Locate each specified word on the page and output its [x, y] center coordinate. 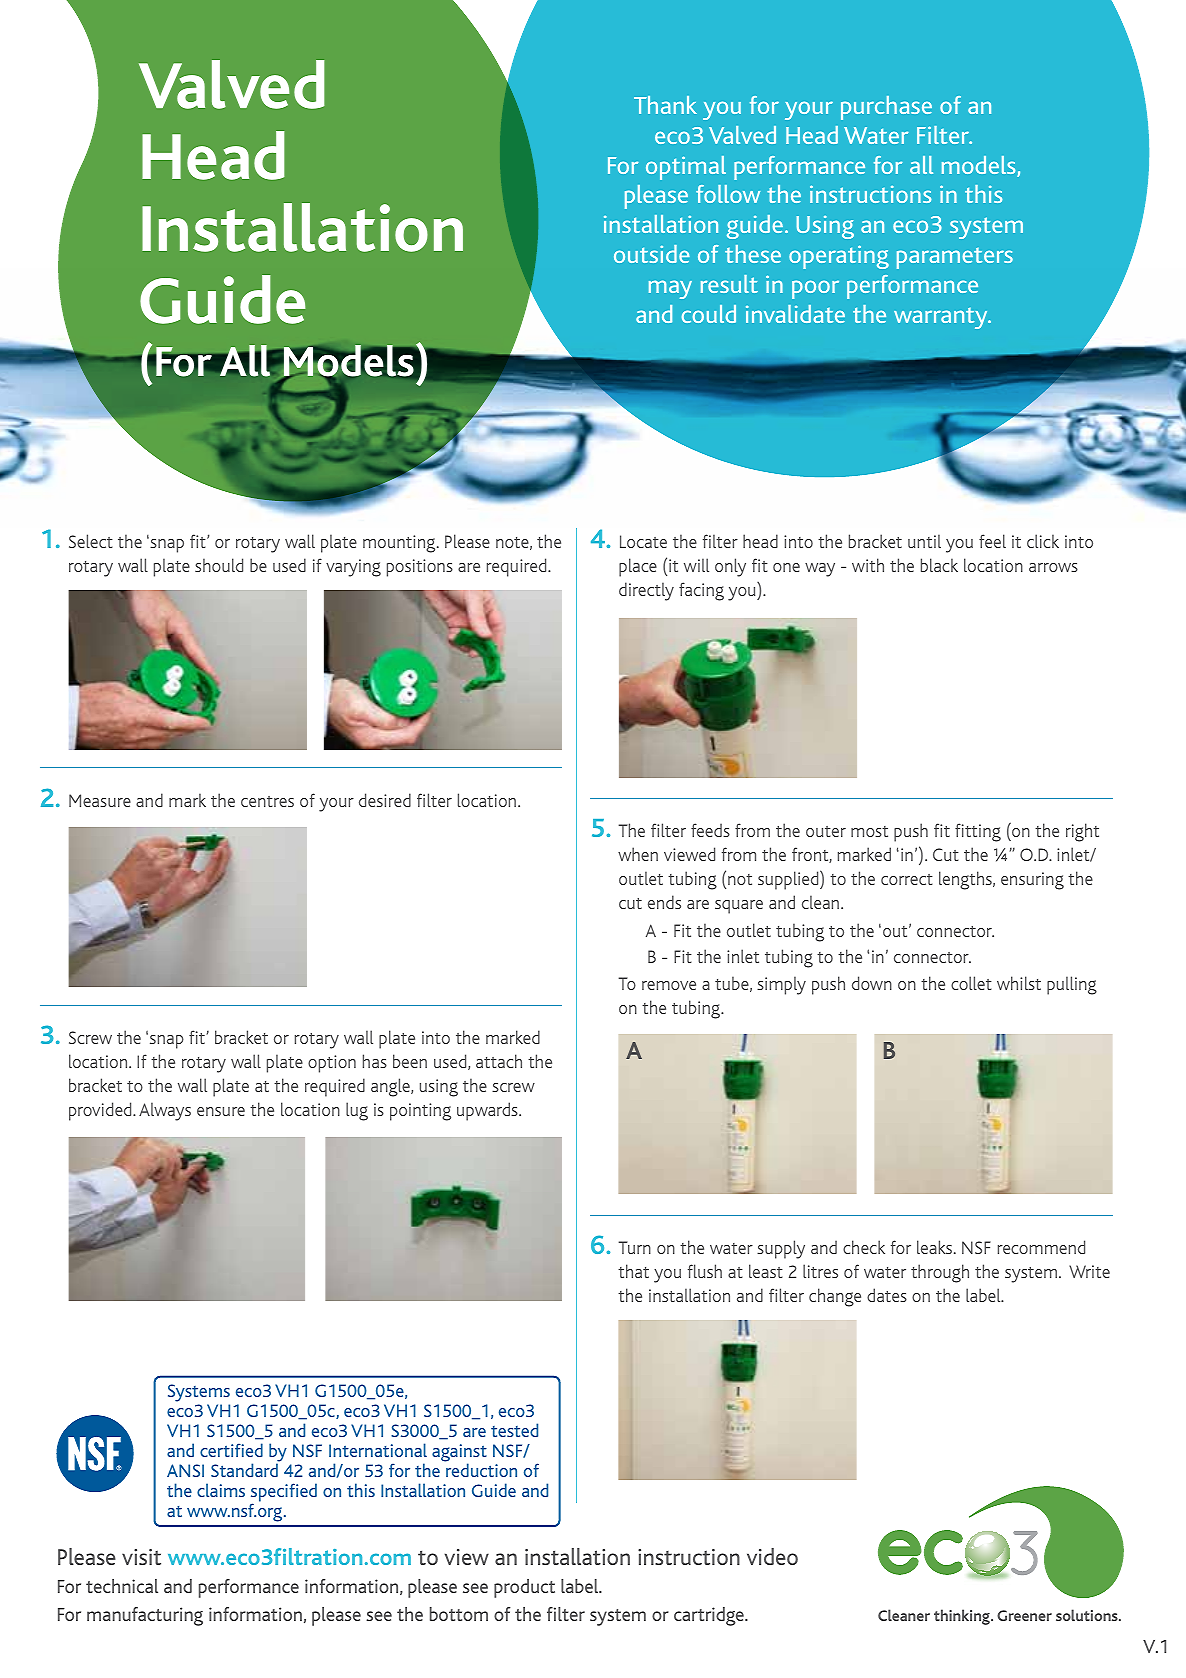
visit [141, 1557]
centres [267, 801]
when [638, 854]
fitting [978, 832]
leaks [936, 1247]
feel [992, 541]
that [633, 1271]
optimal [686, 168]
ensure [221, 1111]
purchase [886, 108]
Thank [665, 105]
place [638, 567]
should [219, 565]
